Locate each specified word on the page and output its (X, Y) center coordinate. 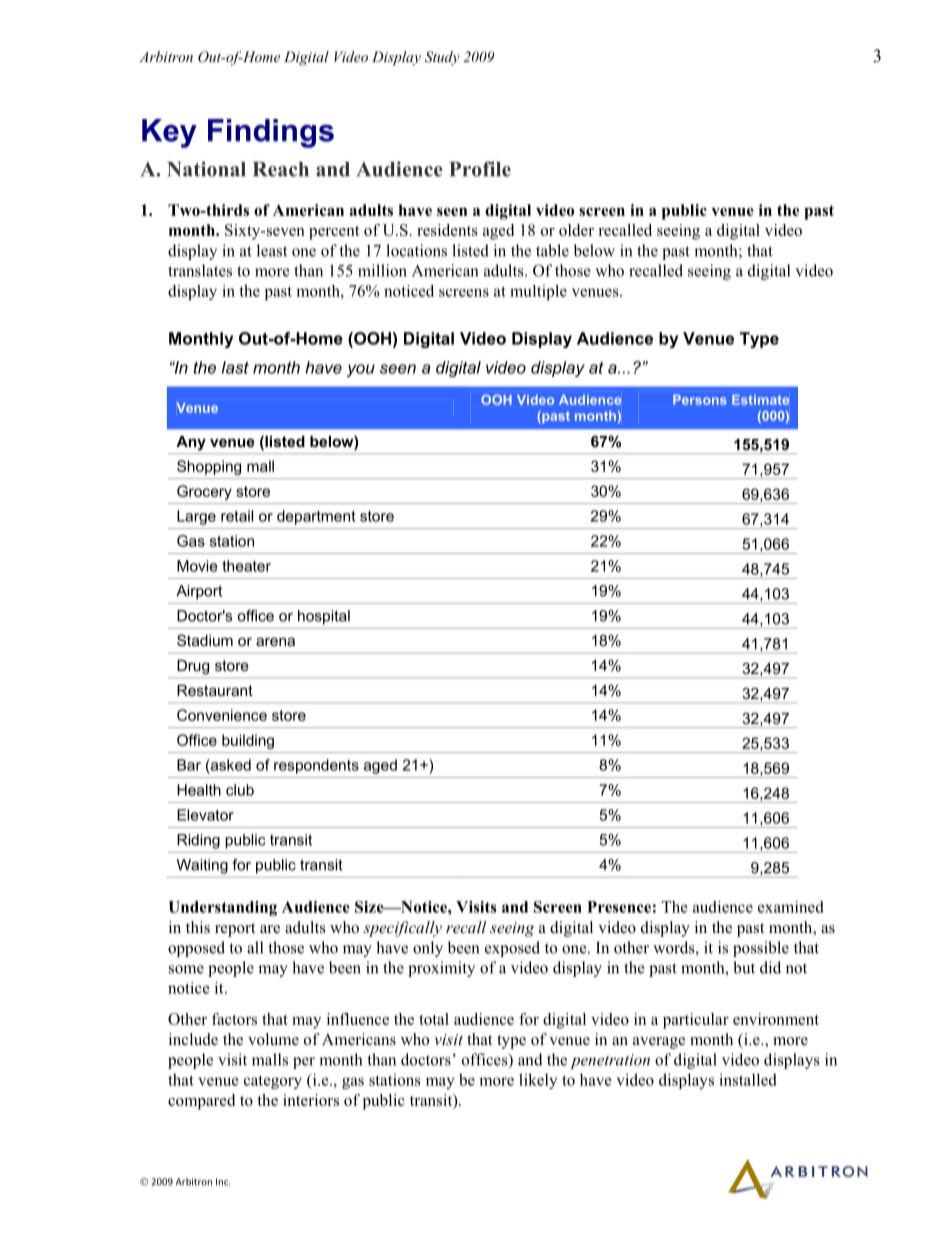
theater (246, 566)
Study (442, 58)
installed (748, 1079)
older (576, 230)
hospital (324, 617)
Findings (271, 133)
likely (538, 1081)
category (273, 1082)
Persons (700, 400)
